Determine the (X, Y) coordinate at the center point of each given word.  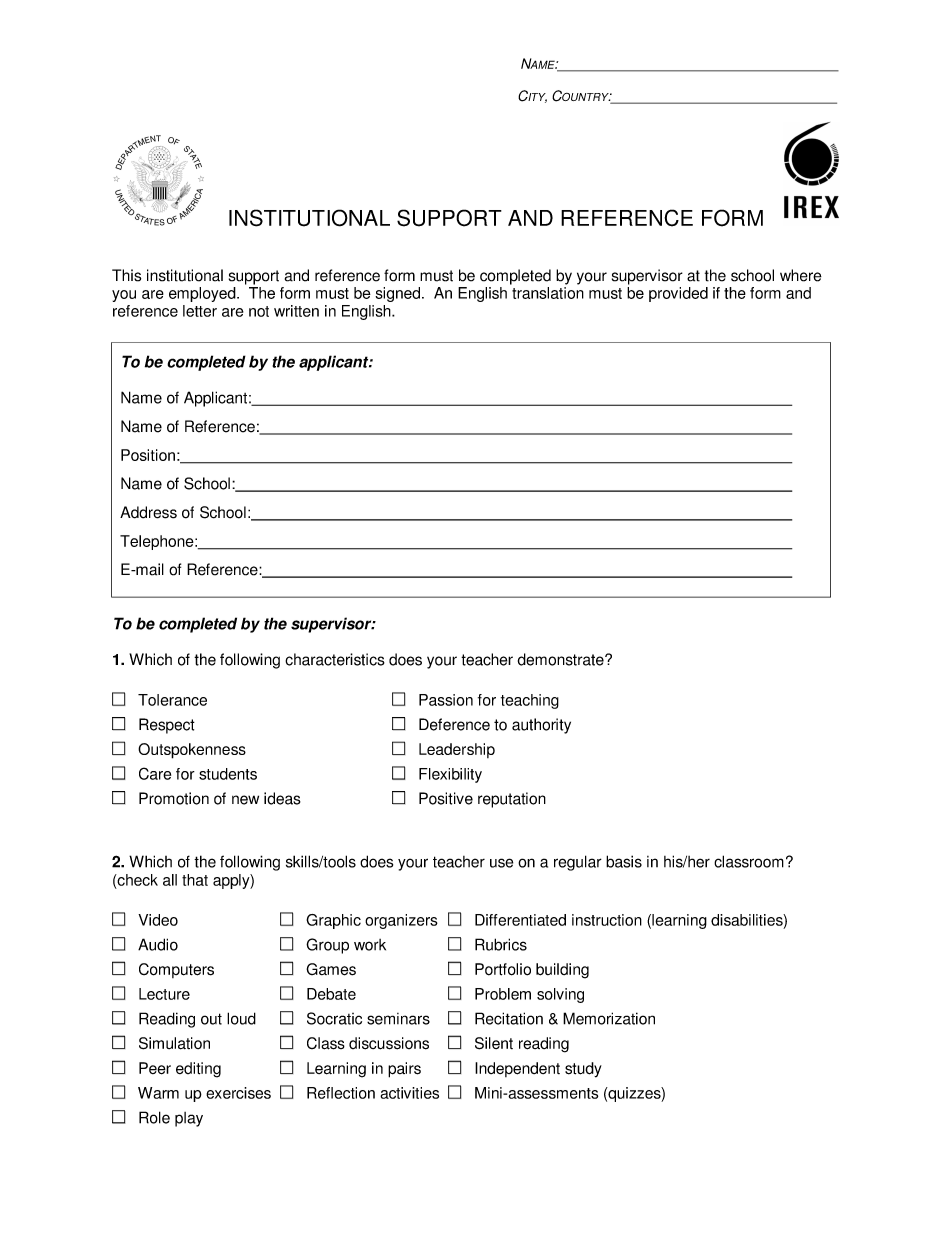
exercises (238, 1093)
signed (397, 294)
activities (409, 1093)
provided (678, 294)
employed (203, 294)
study (583, 1070)
